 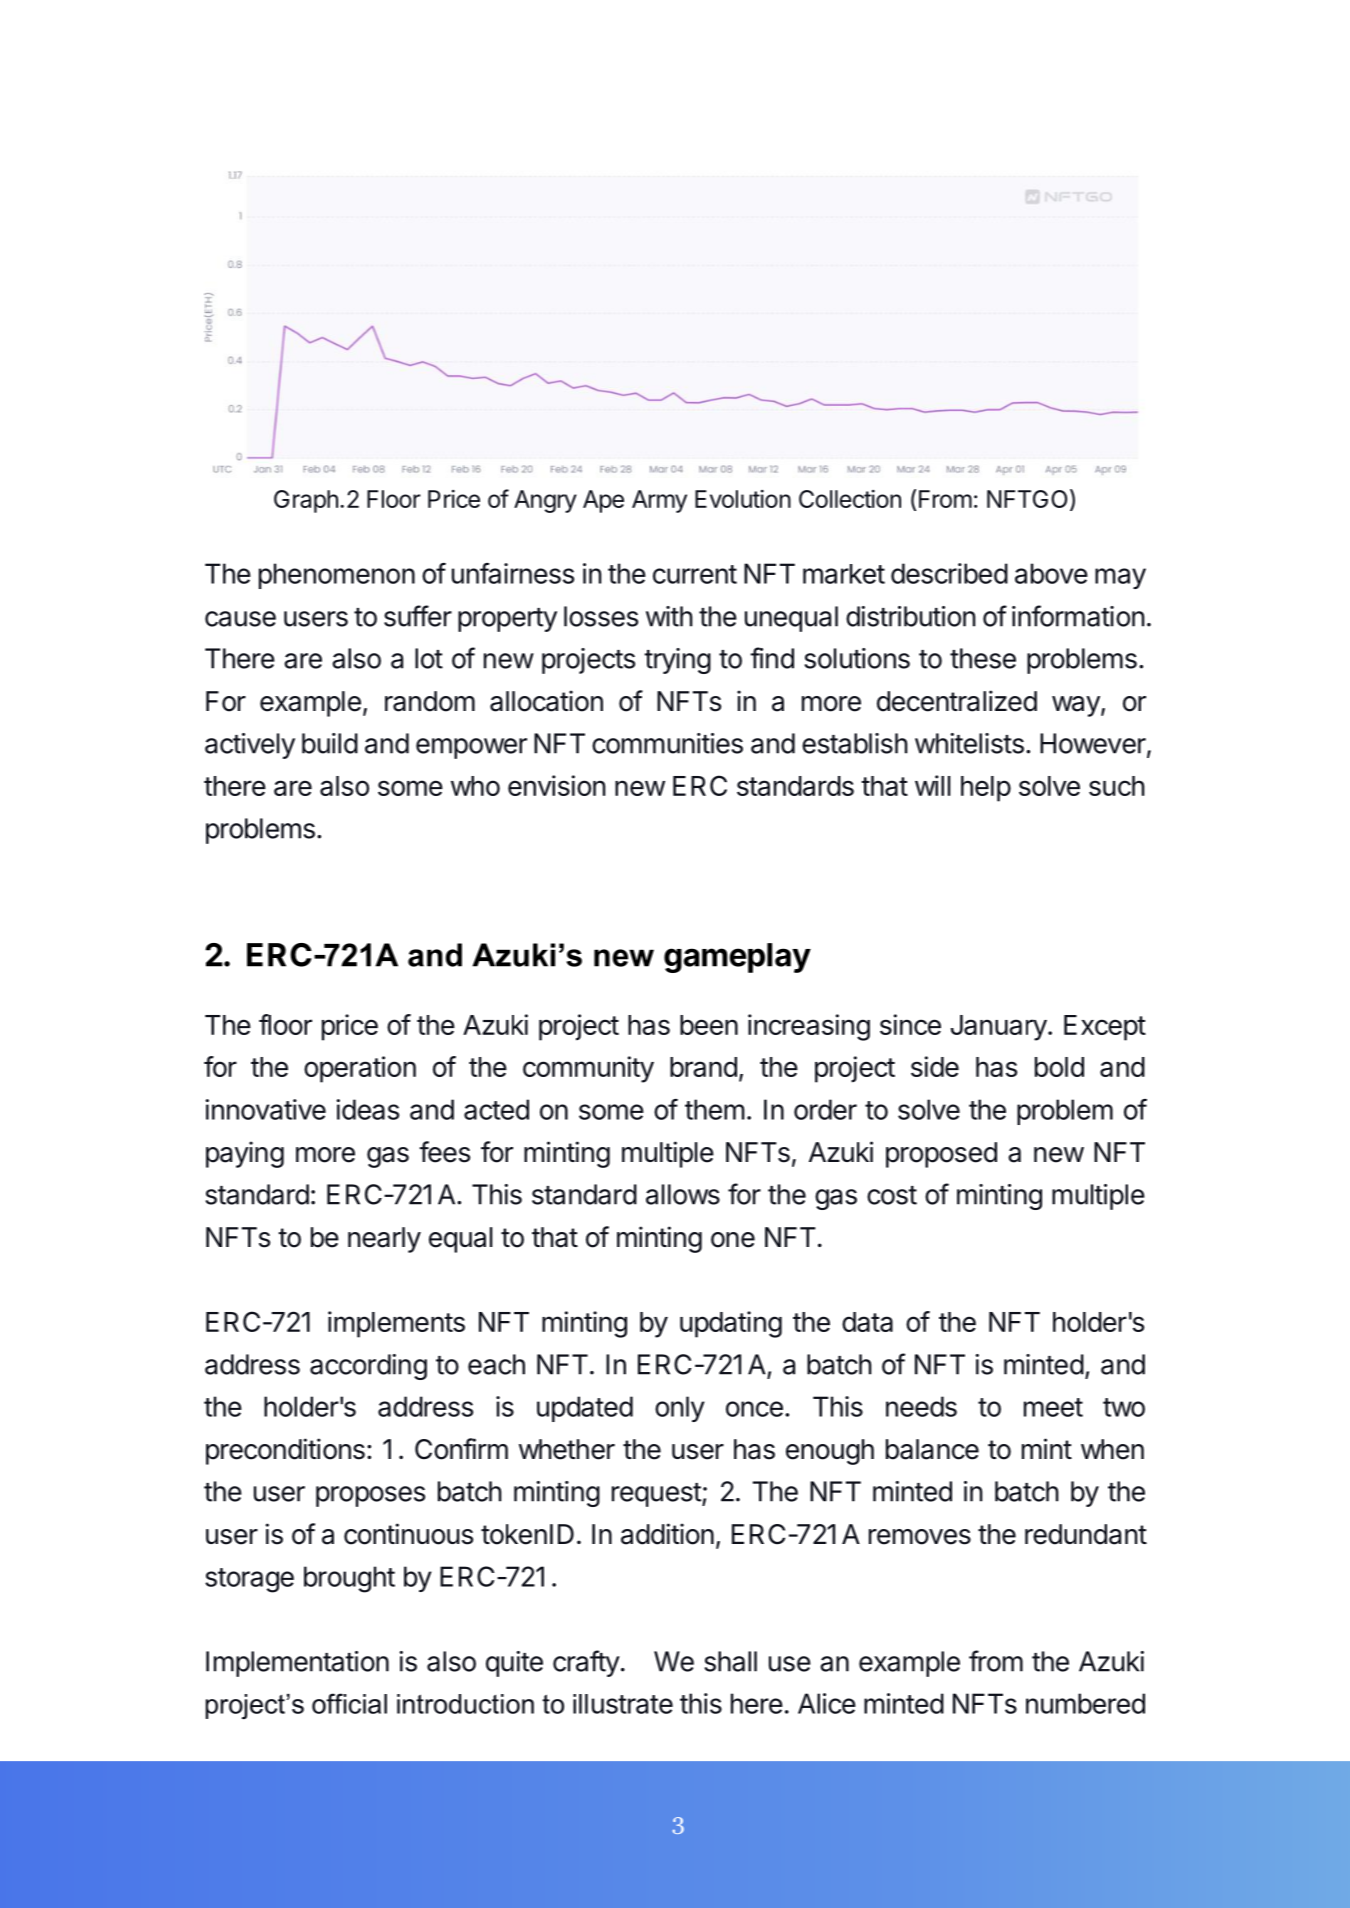 What do you see at coordinates (1059, 1067) in the screenshot?
I see `bold` at bounding box center [1059, 1067].
